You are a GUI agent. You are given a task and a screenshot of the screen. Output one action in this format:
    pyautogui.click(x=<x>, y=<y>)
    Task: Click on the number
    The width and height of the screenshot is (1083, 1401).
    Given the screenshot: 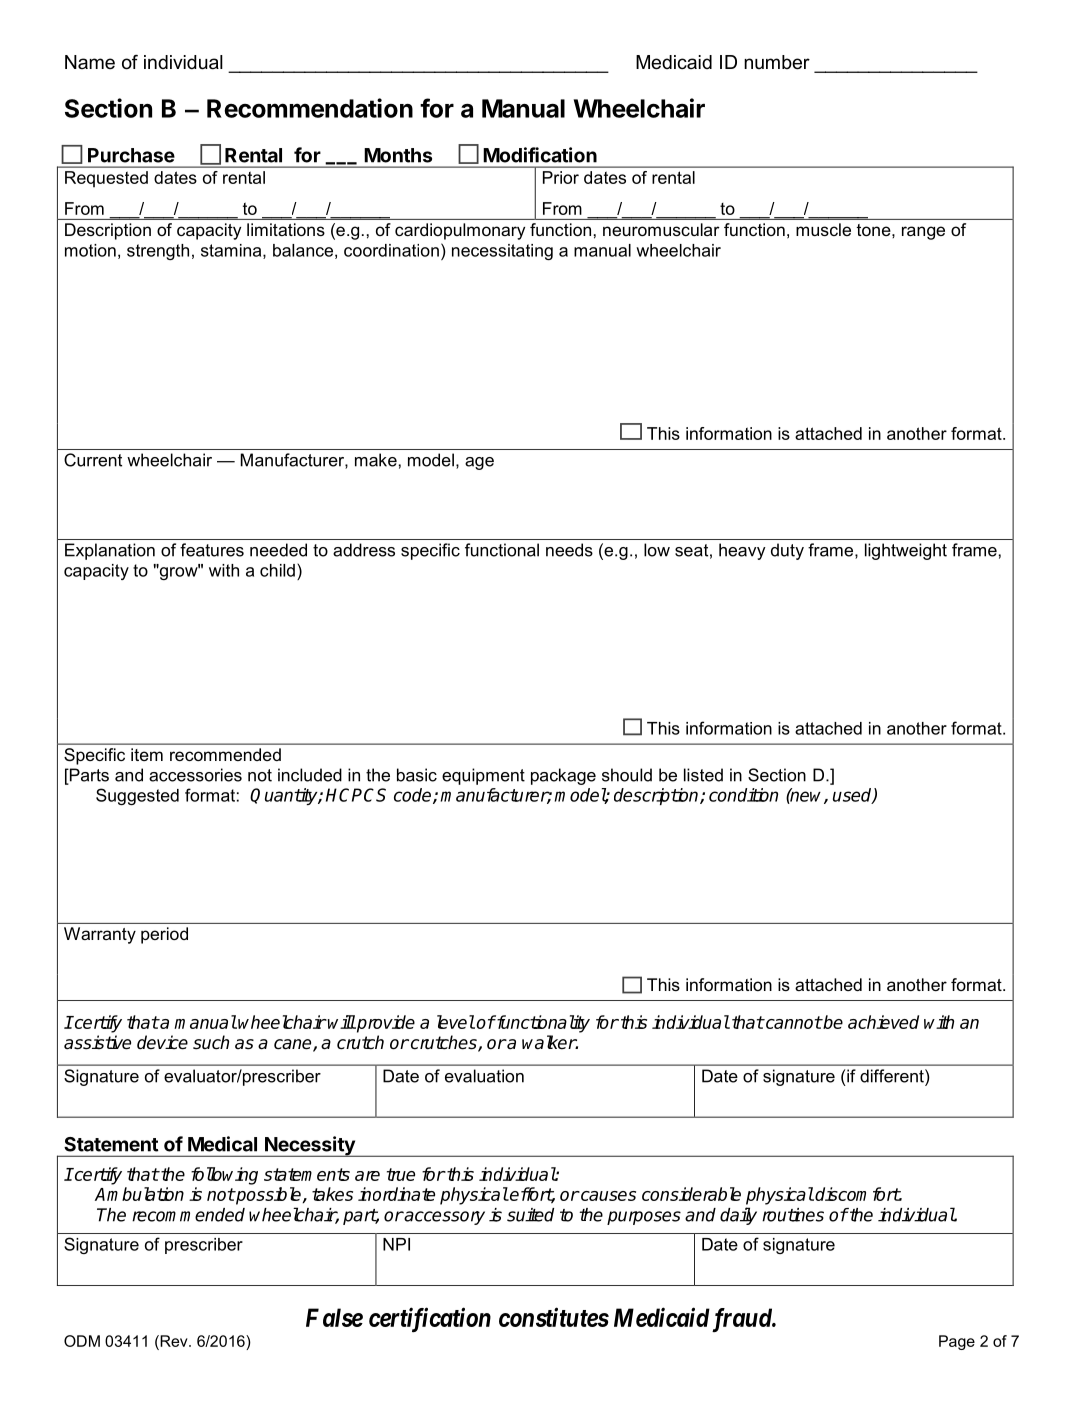 What is the action you would take?
    pyautogui.click(x=777, y=62)
